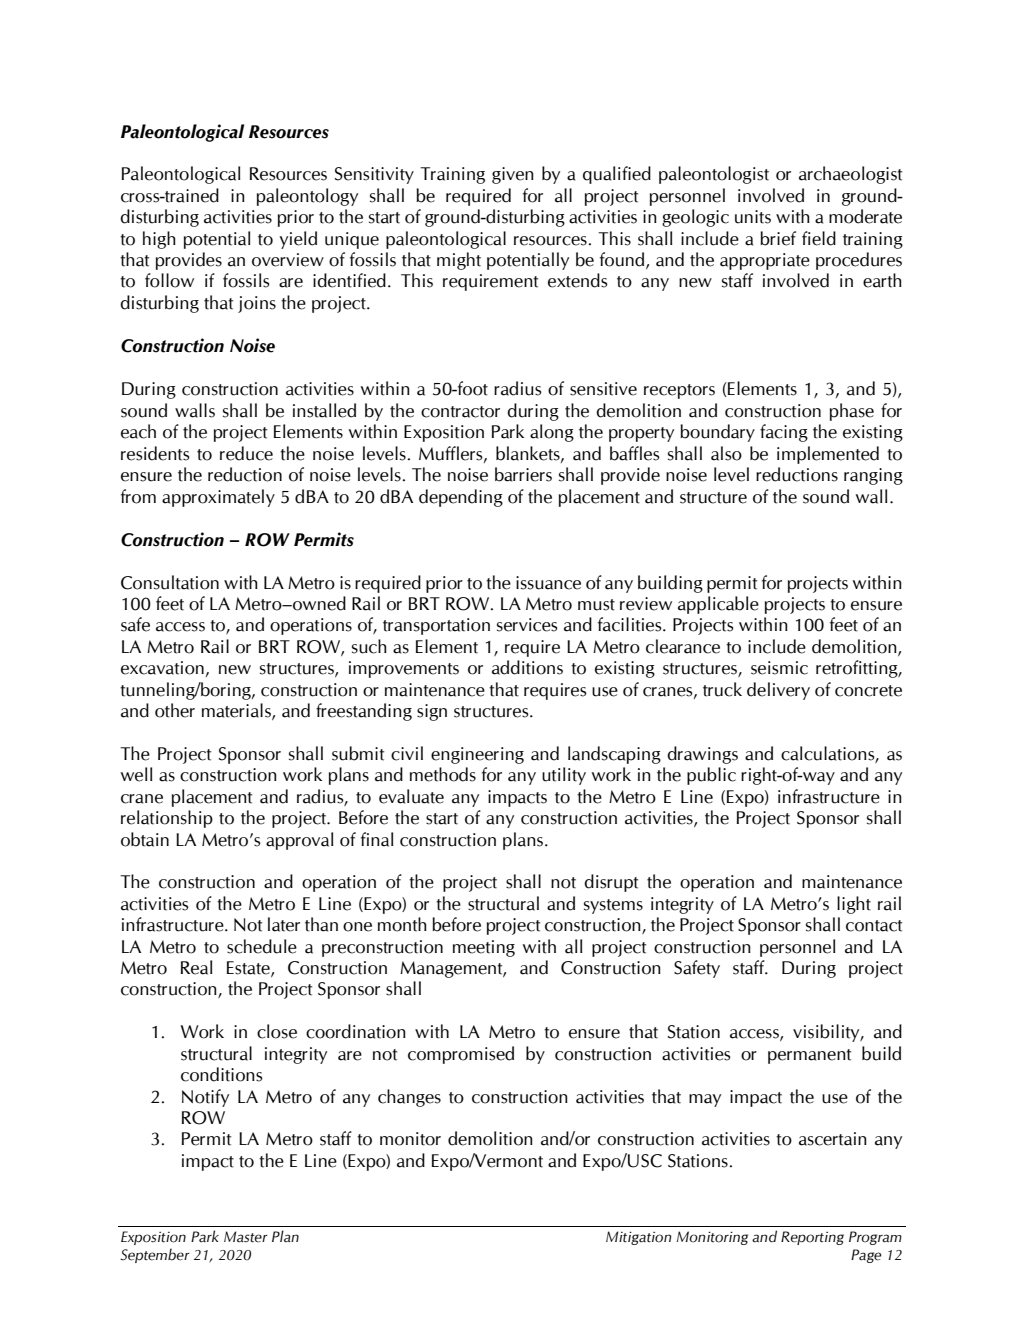 This image has height=1324, width=1023. Describe the element at coordinates (175, 710) in the image. I see `other` at that location.
